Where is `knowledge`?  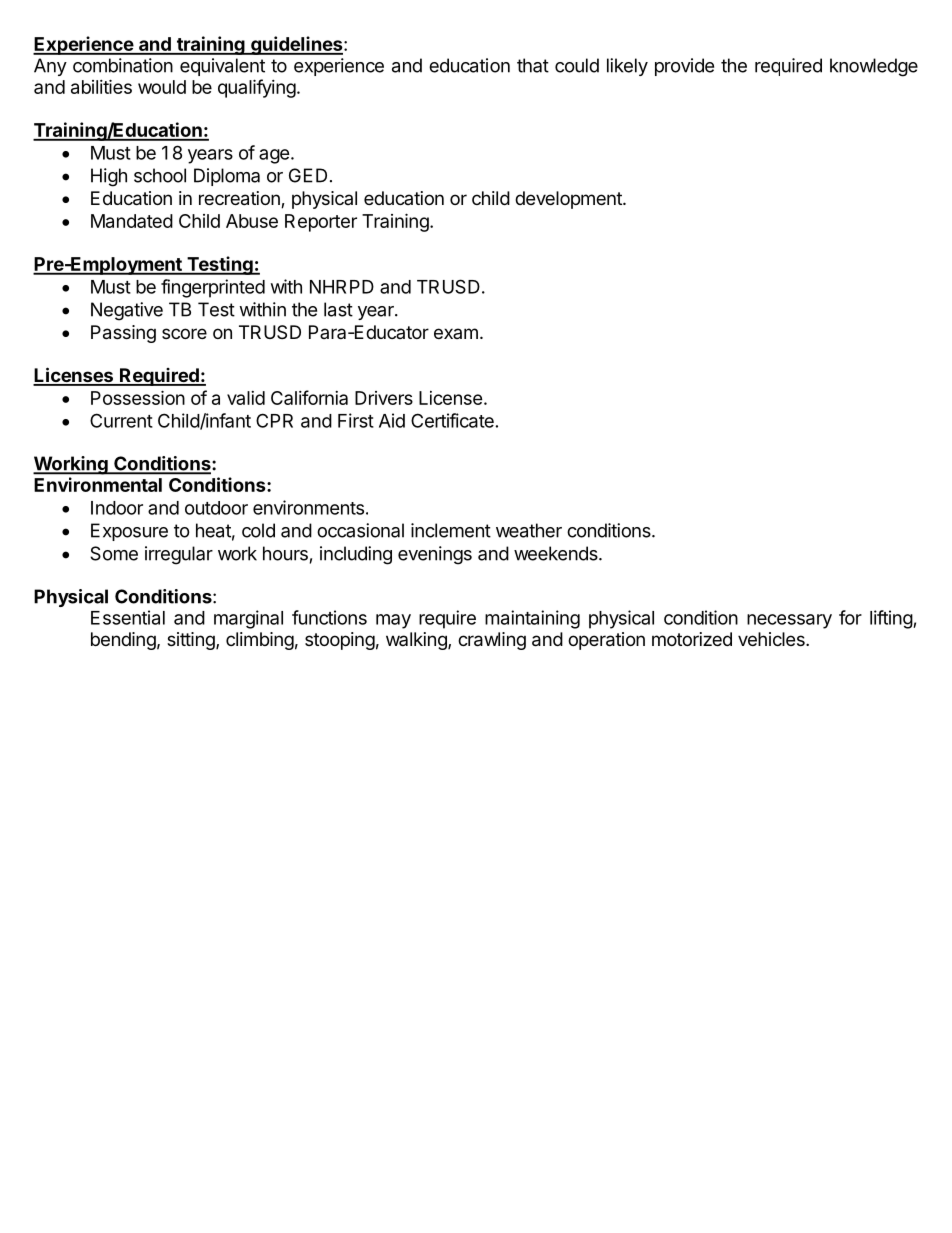
knowledge is located at coordinates (874, 67).
